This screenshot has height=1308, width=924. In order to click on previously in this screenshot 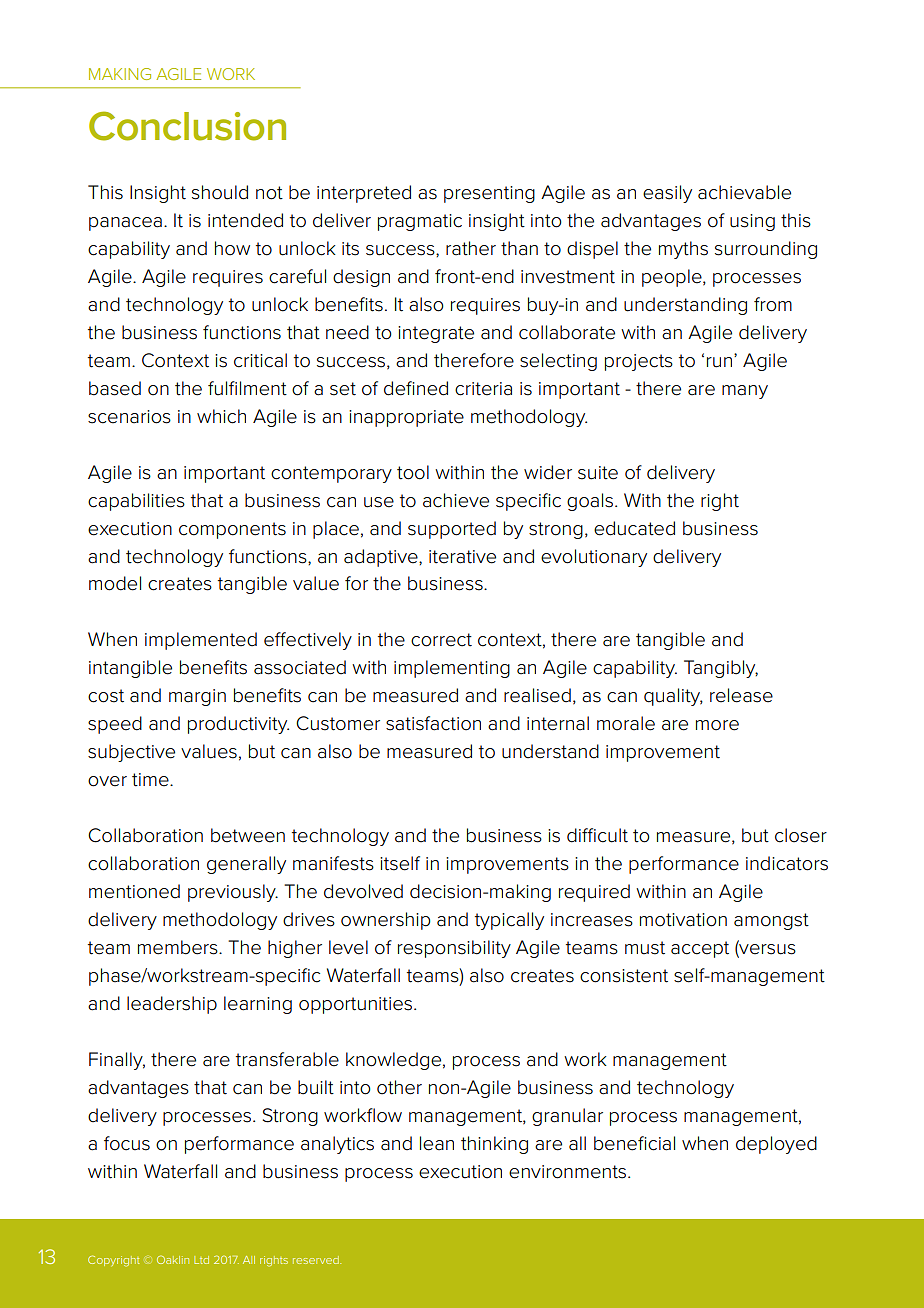, I will do `click(233, 893)`.
